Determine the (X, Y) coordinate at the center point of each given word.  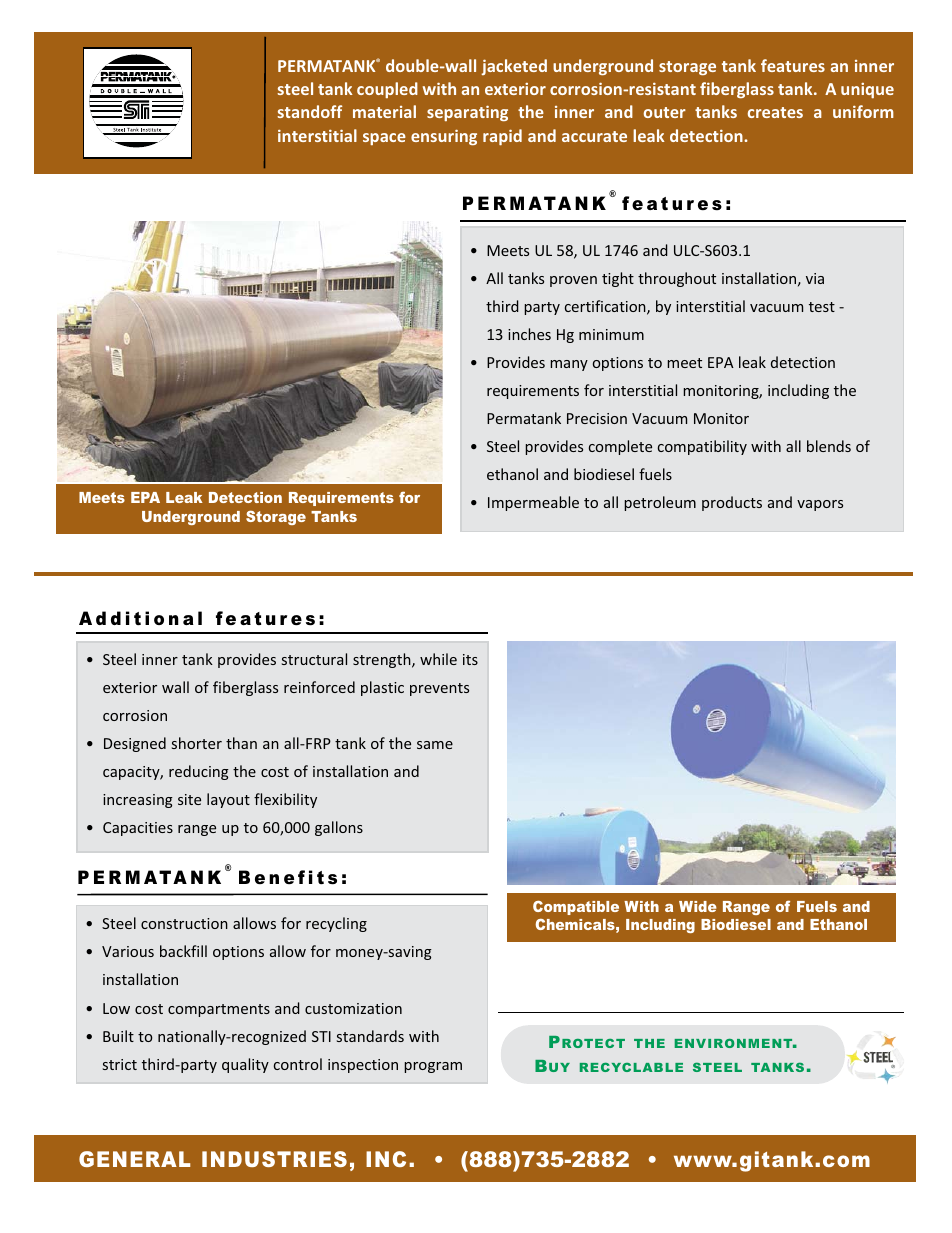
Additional (140, 618)
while (438, 659)
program (433, 1067)
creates (775, 112)
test (822, 307)
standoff (309, 111)
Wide (698, 906)
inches (529, 334)
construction (184, 923)
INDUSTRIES (274, 1159)
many (569, 365)
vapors (820, 505)
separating (467, 113)
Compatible (576, 908)
